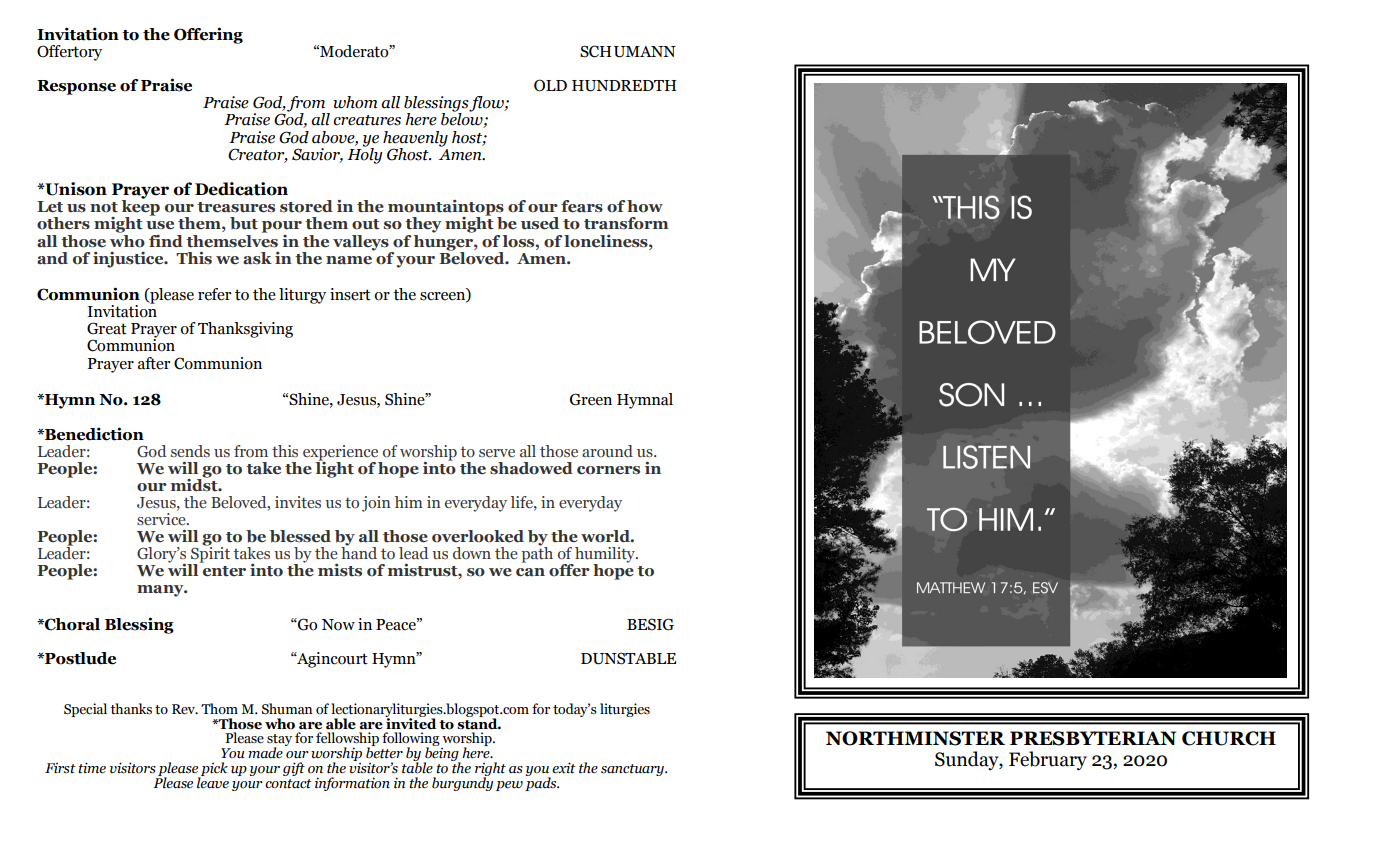 The height and width of the page is (850, 1400). What do you see at coordinates (591, 399) in the page?
I see `Green` at bounding box center [591, 399].
